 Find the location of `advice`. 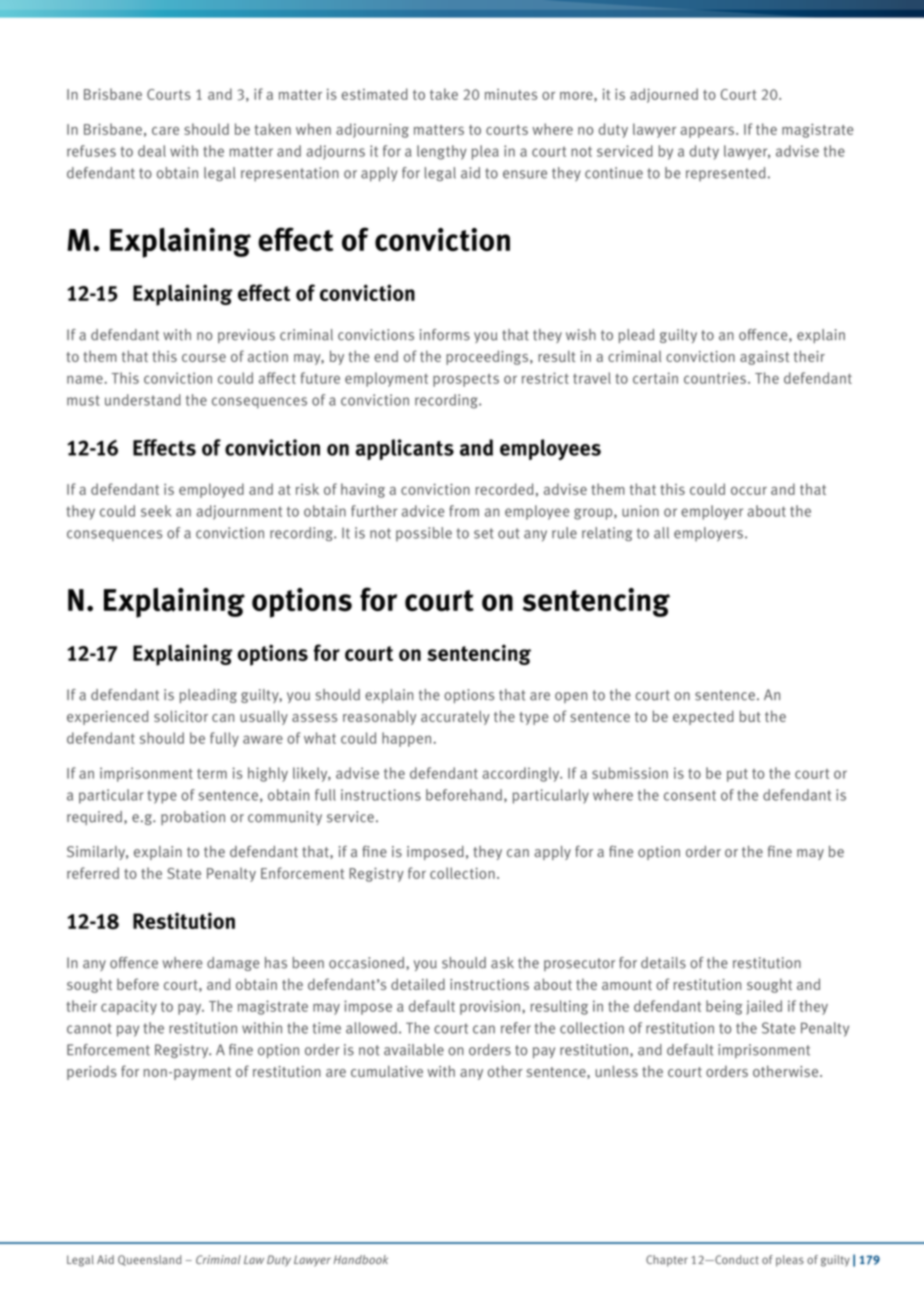

advice is located at coordinates (423, 511).
